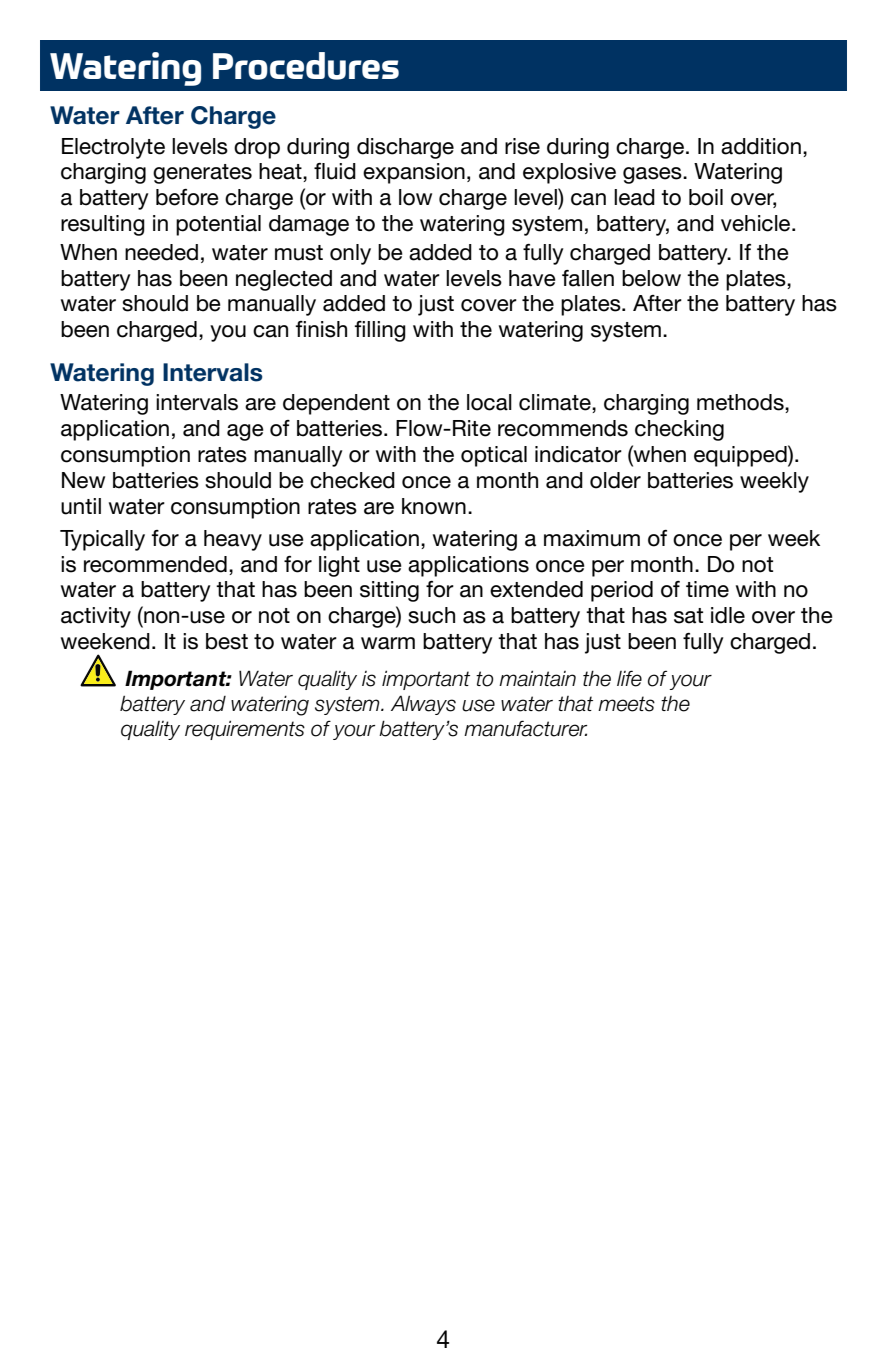  I want to click on addition, so click(761, 146).
